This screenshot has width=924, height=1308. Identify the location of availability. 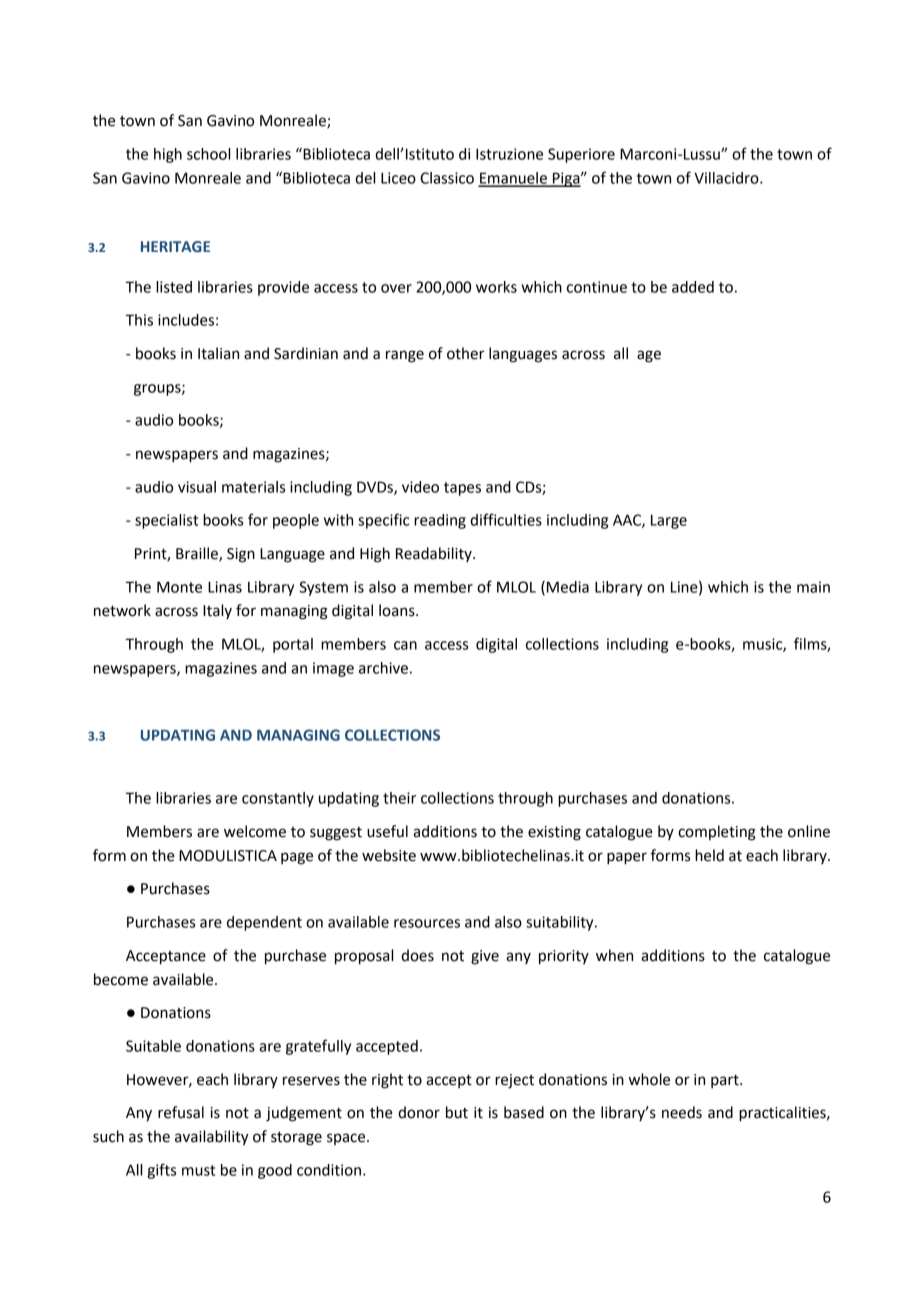
(212, 1138).
